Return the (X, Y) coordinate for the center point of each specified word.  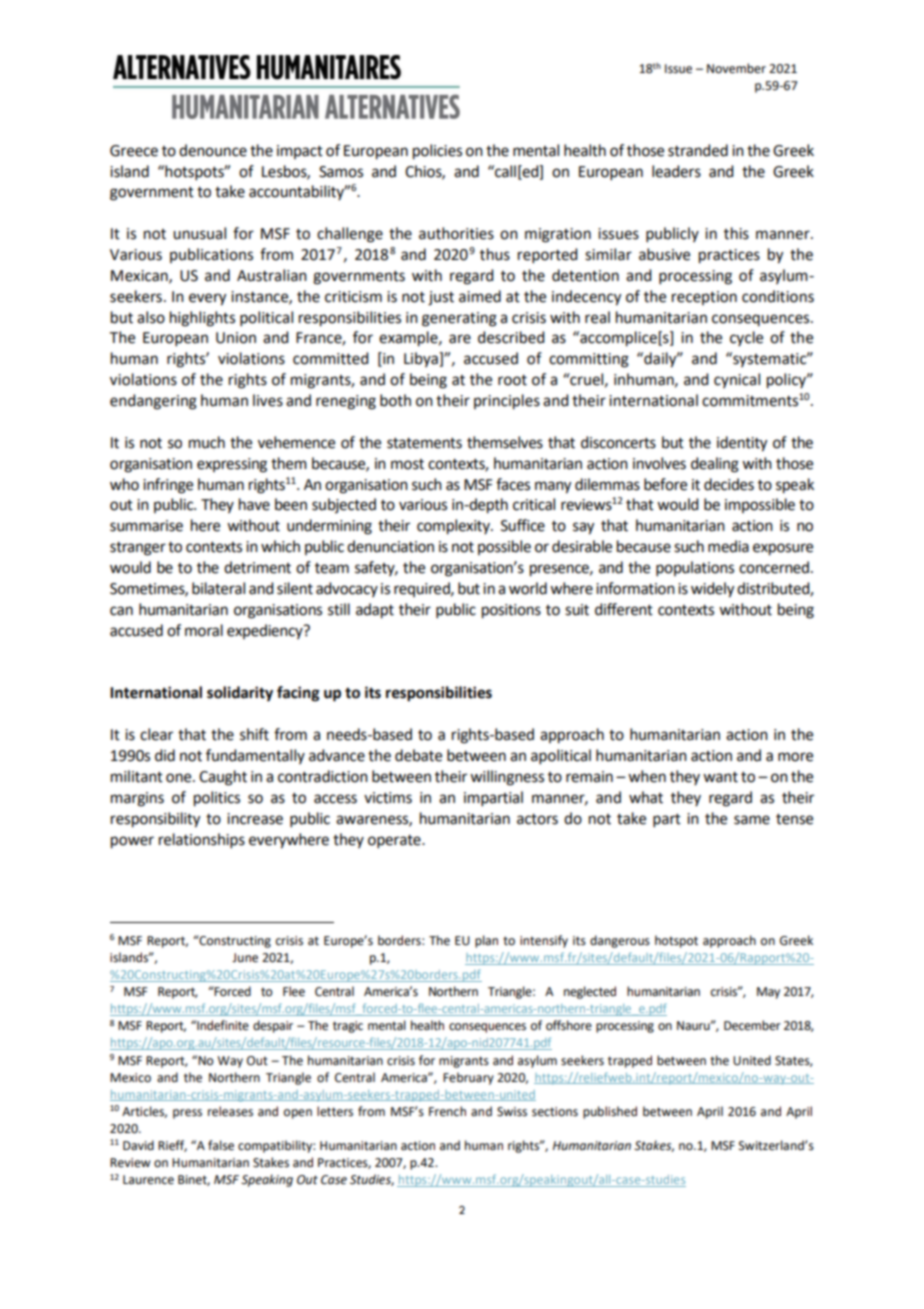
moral (204, 630)
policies (437, 152)
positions (511, 611)
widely (712, 590)
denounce (213, 150)
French (447, 1111)
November (736, 68)
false (221, 1145)
